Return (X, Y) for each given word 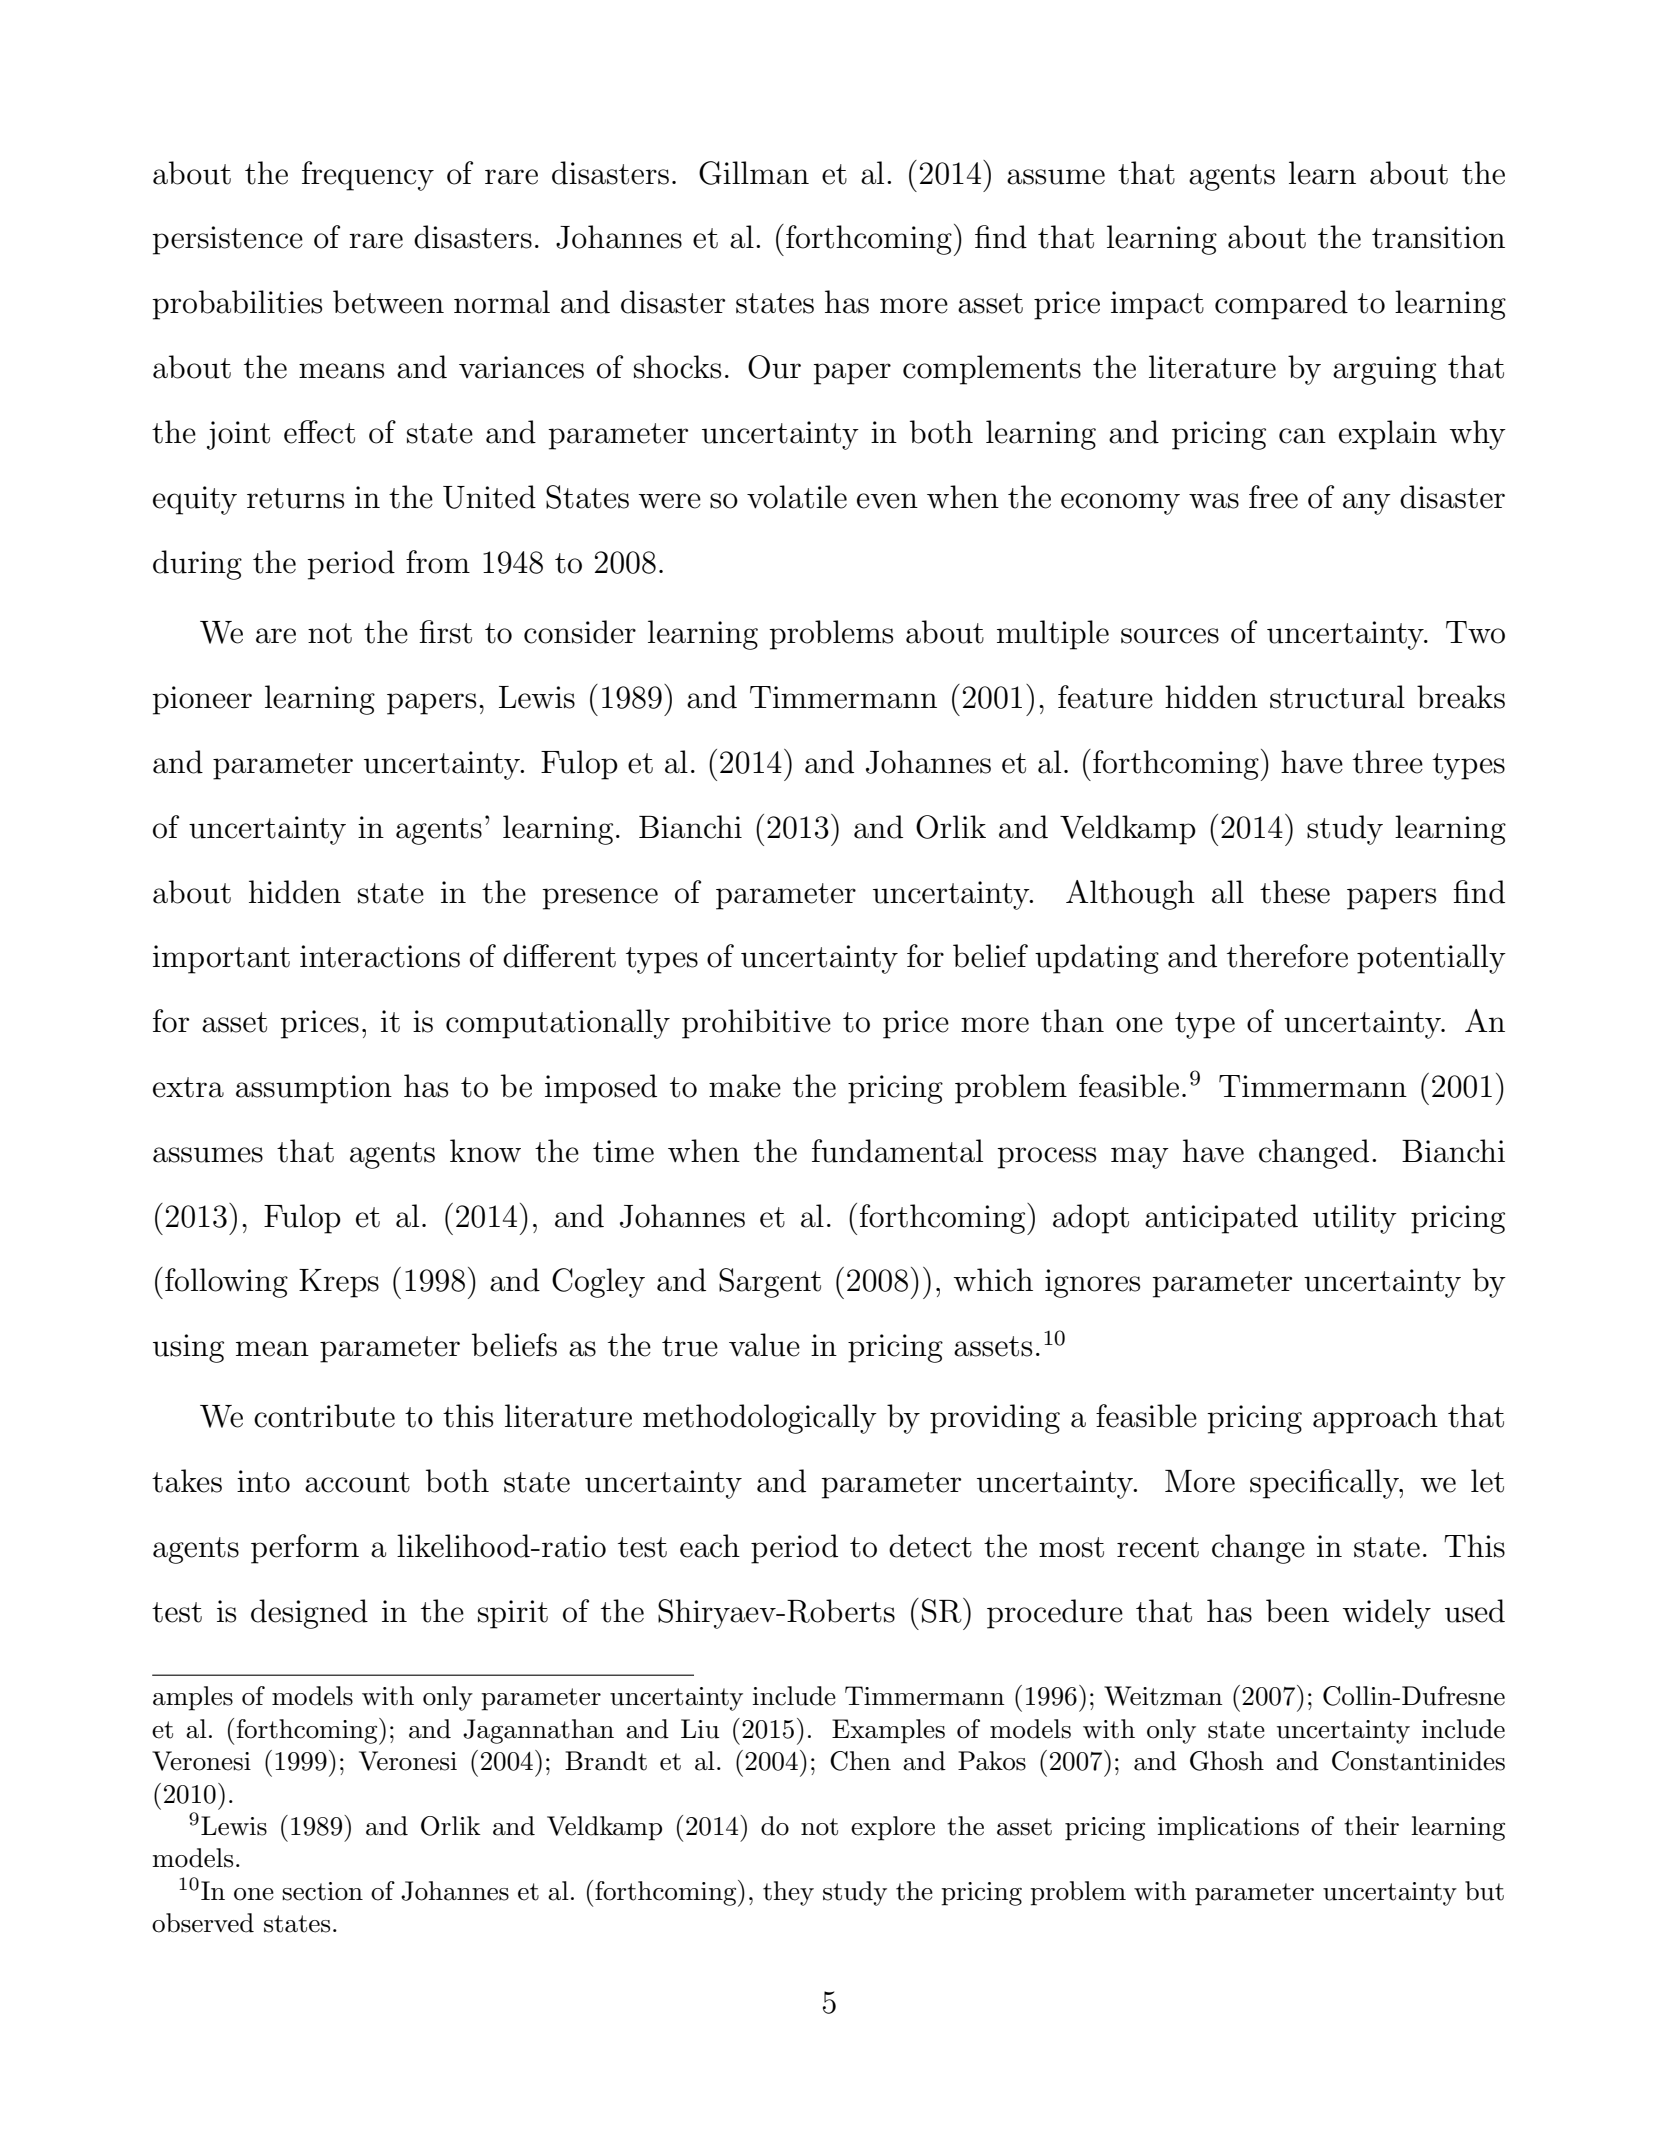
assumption (314, 1089)
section (322, 1891)
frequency (368, 176)
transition (1438, 237)
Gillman (754, 173)
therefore (1287, 956)
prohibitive (756, 1024)
